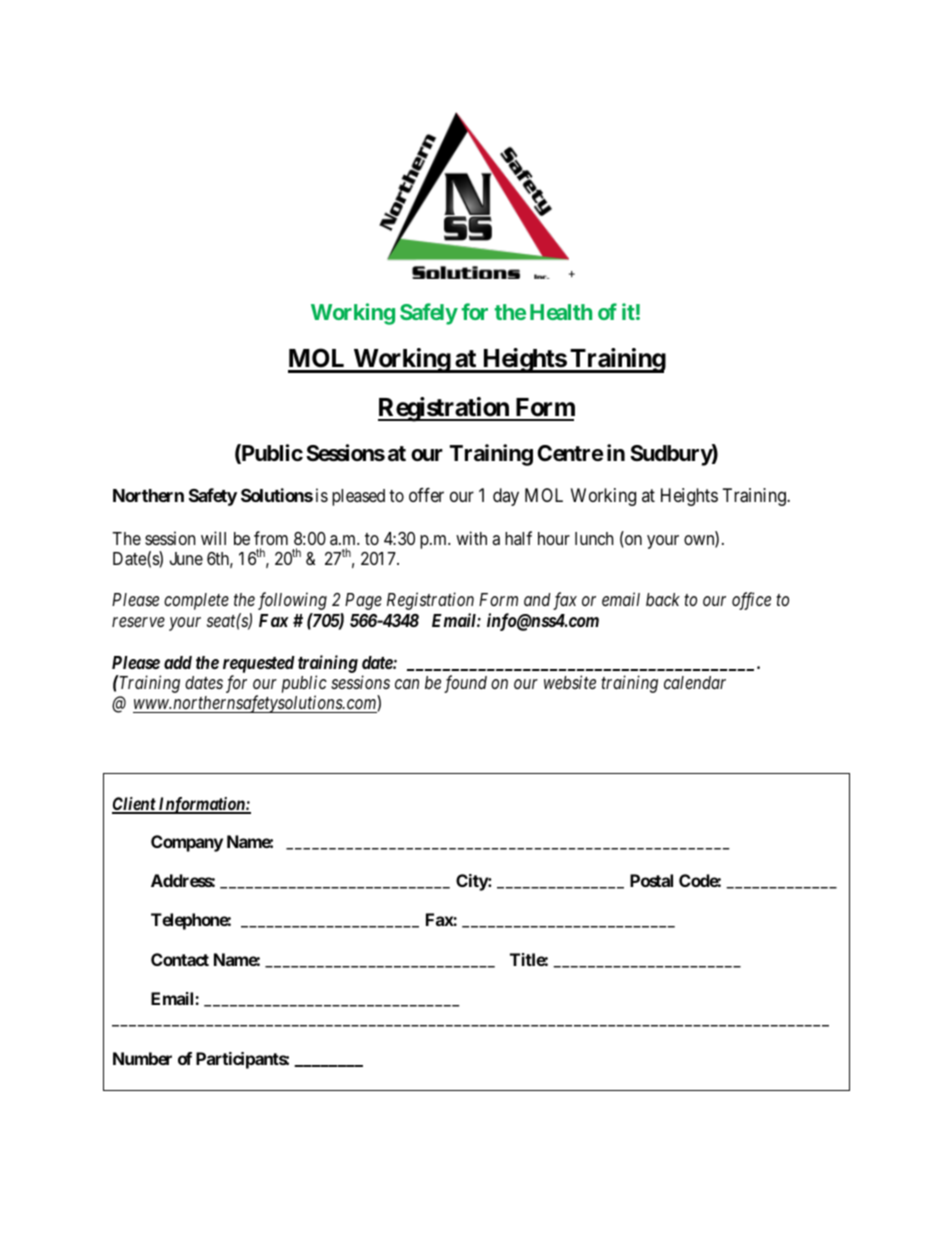 This document has height=1233, width=952. Describe the element at coordinates (570, 682) in the document. I see `website` at that location.
